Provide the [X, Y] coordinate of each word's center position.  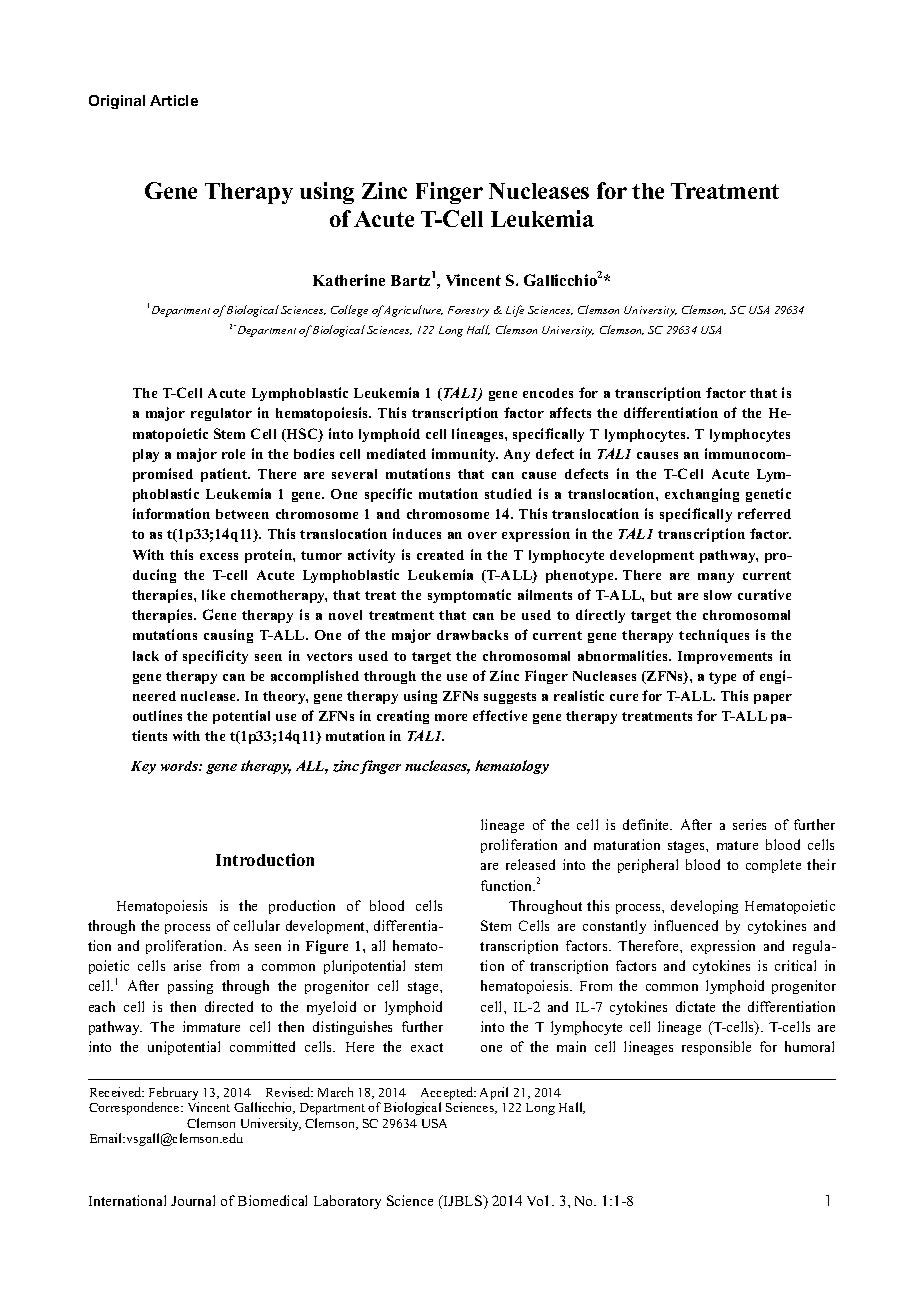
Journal [193, 1200]
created [440, 555]
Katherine [349, 280]
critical [795, 965]
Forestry [468, 311]
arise [187, 965]
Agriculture [412, 311]
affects [570, 412]
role [233, 454]
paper [773, 699]
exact [427, 1047]
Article [174, 100]
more [451, 717]
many [716, 578]
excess [219, 556]
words [180, 766]
